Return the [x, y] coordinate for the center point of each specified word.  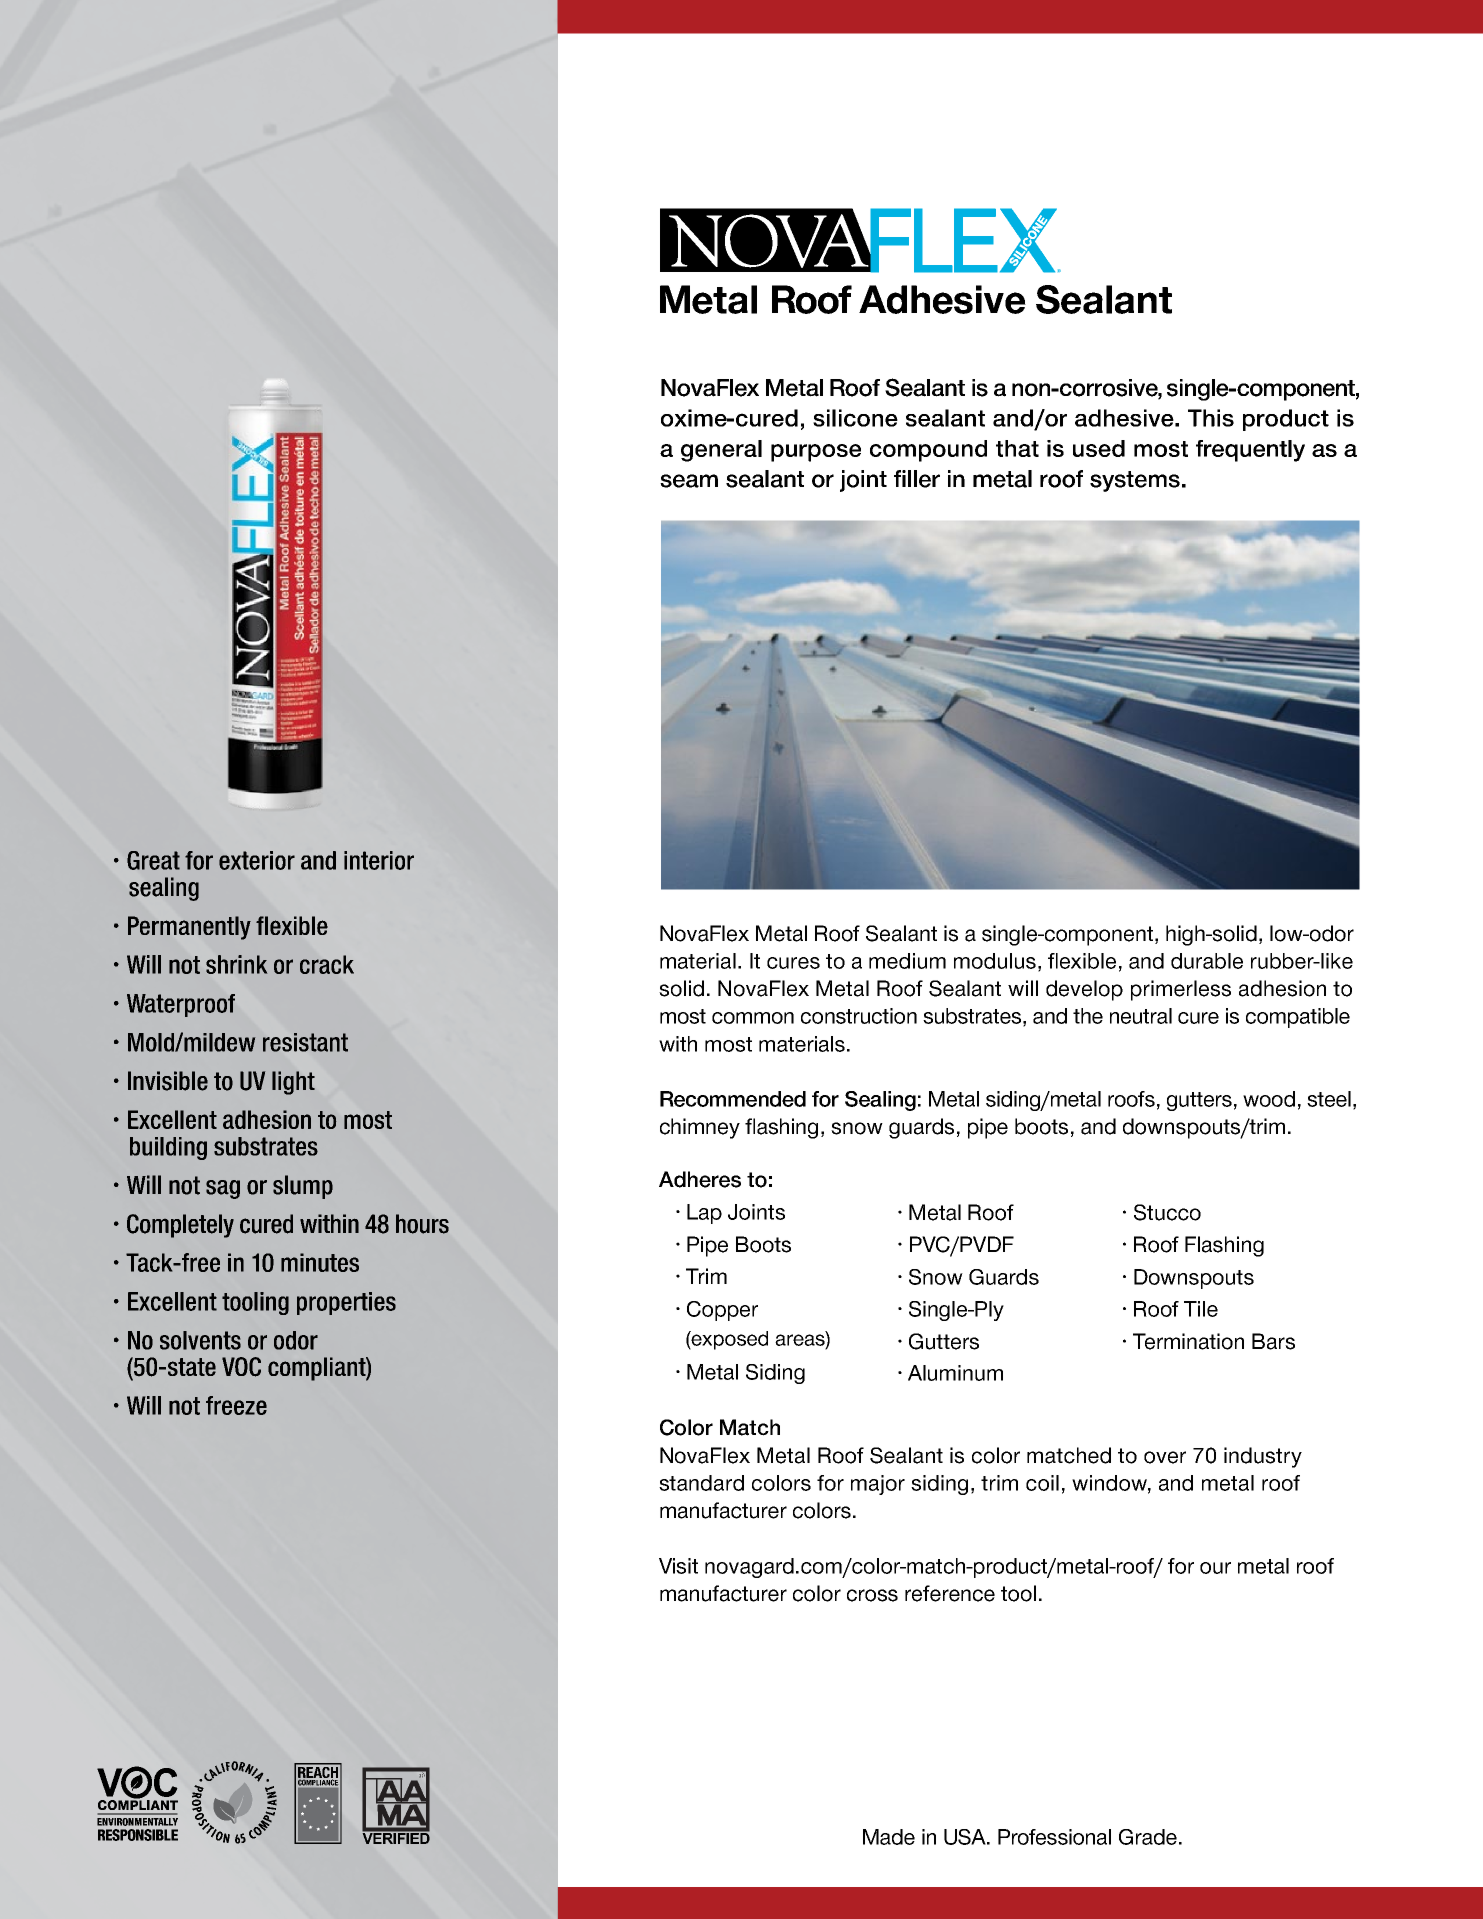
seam [689, 481]
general [721, 451]
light [293, 1083]
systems [1135, 481]
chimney [700, 1128]
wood [1269, 1099]
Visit [678, 1566]
